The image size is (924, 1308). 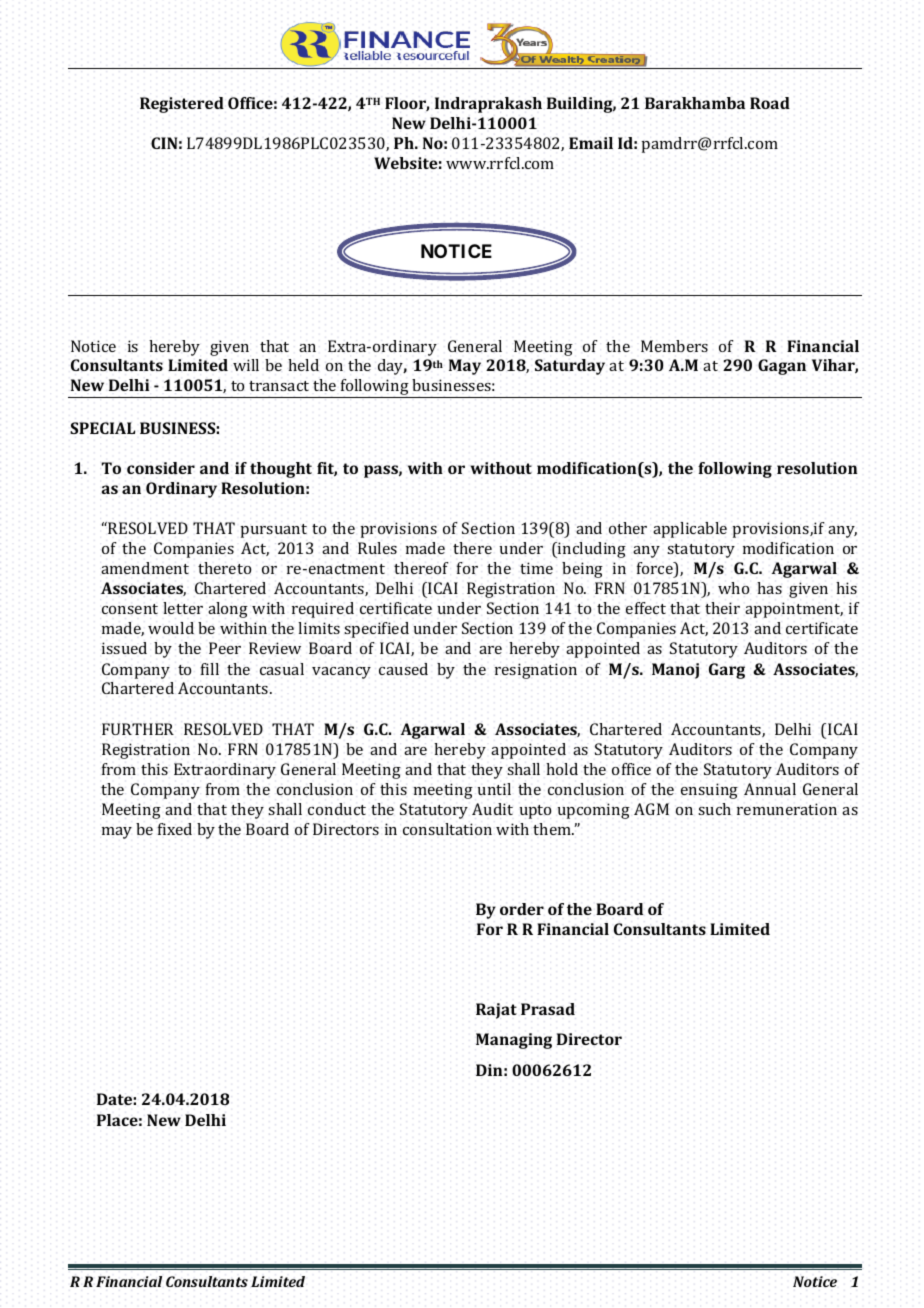 I want to click on Rules, so click(x=377, y=548).
